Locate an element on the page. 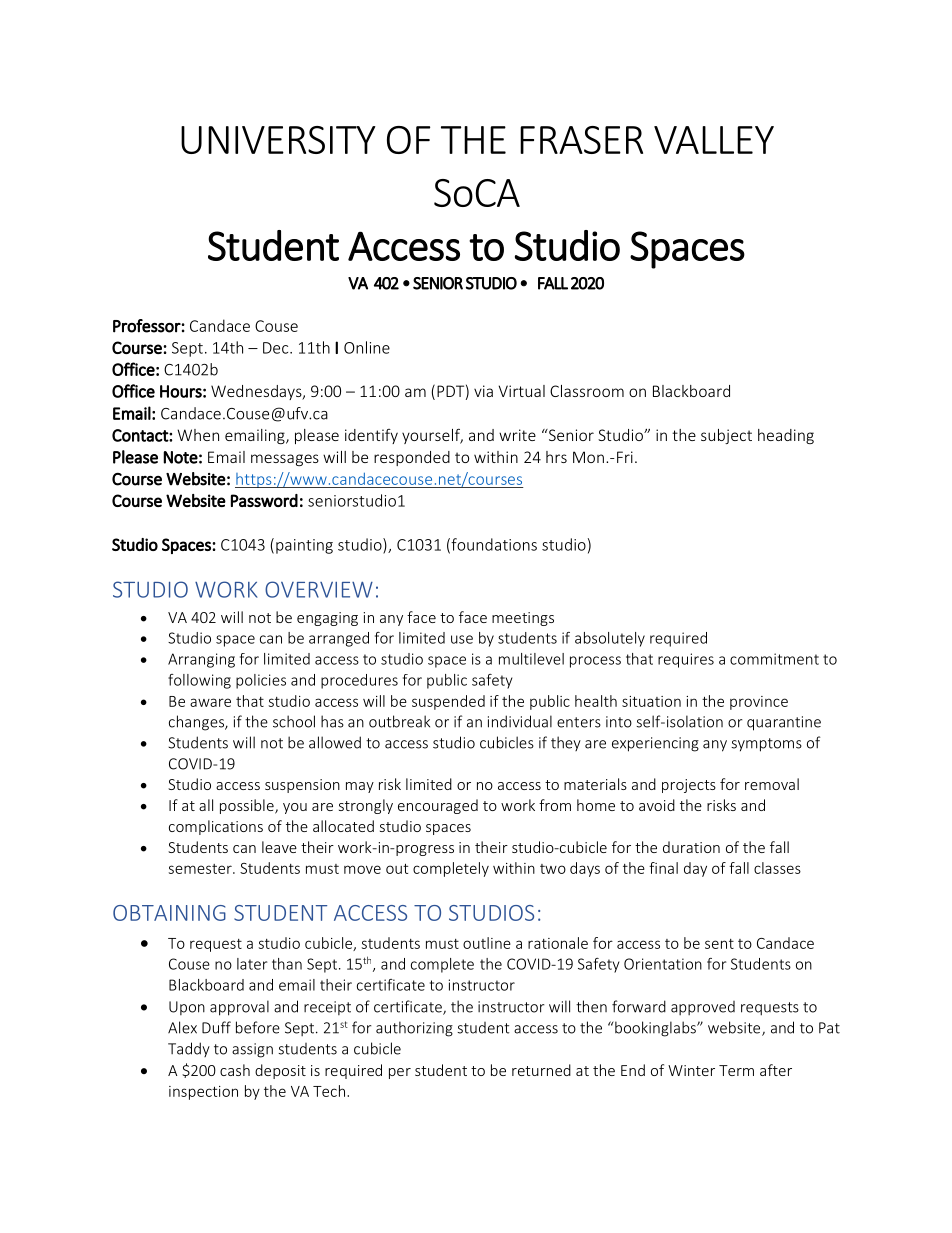 The image size is (952, 1233). Arranging is located at coordinates (201, 660).
